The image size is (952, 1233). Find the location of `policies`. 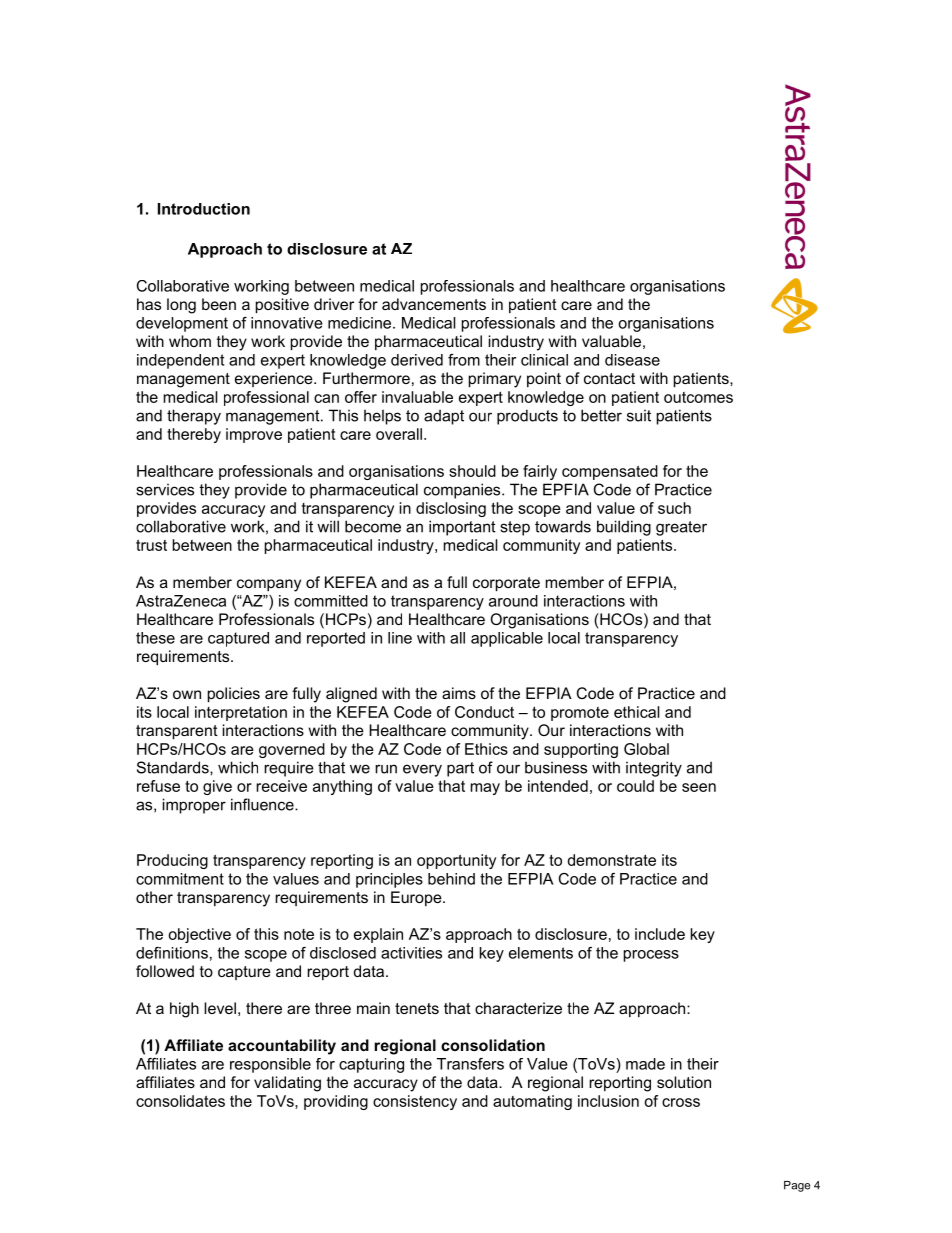

policies is located at coordinates (234, 694).
